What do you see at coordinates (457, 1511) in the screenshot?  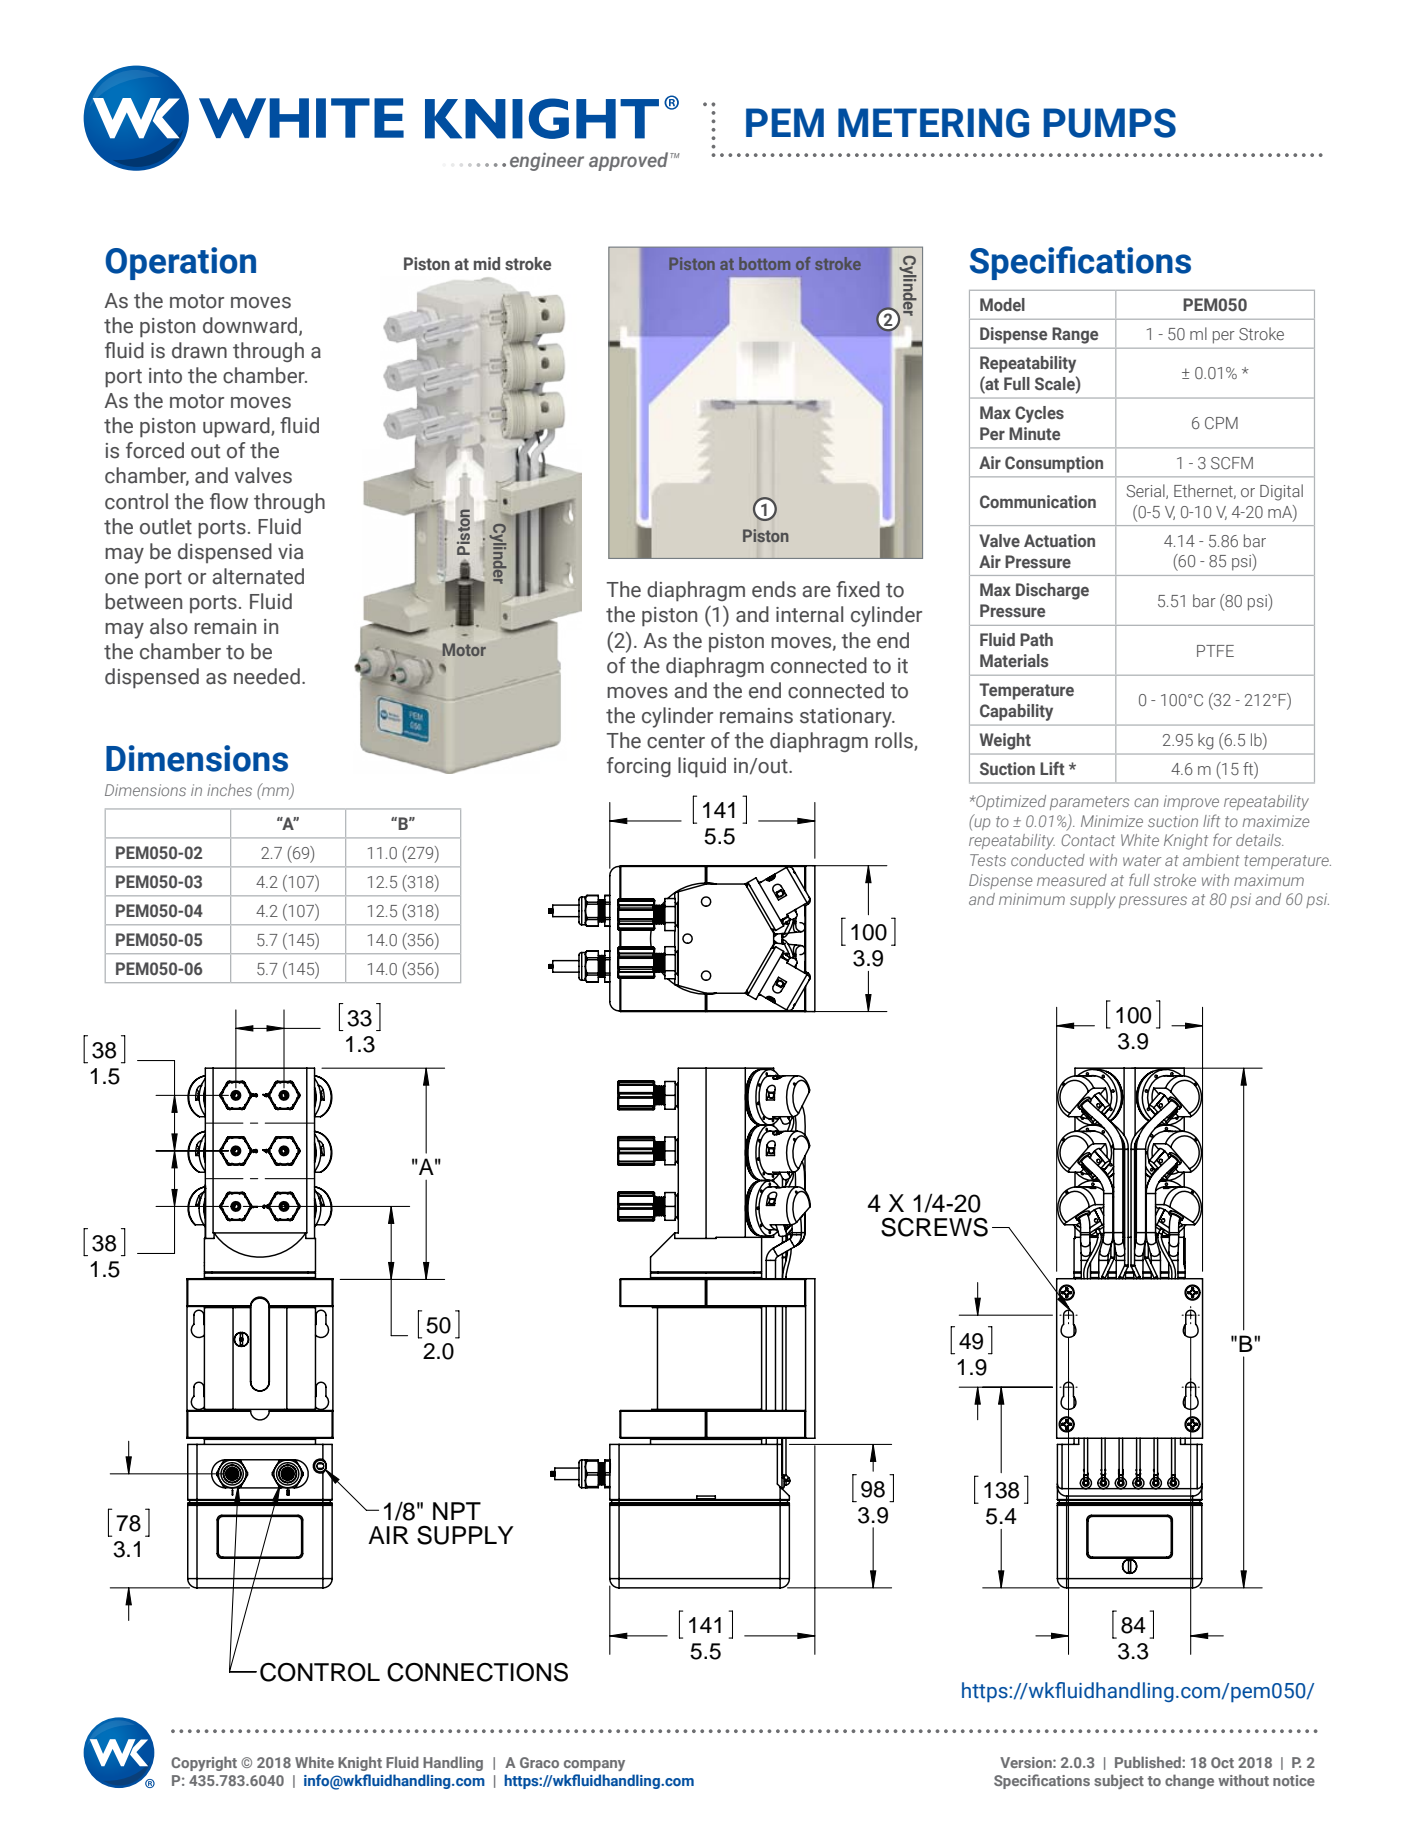 I see `NPT` at bounding box center [457, 1511].
